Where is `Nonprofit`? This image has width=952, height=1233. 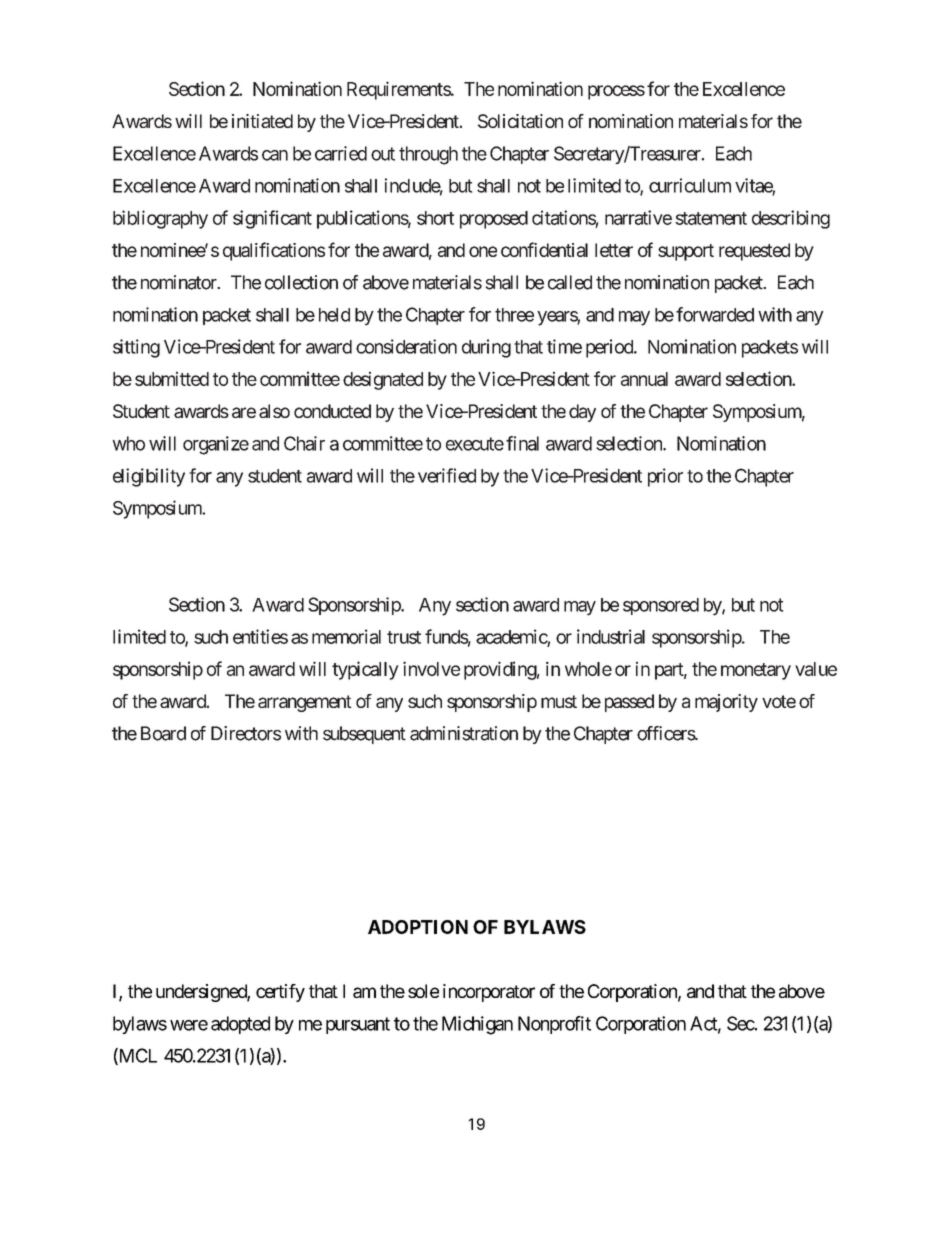 Nonprofit is located at coordinates (554, 1025).
